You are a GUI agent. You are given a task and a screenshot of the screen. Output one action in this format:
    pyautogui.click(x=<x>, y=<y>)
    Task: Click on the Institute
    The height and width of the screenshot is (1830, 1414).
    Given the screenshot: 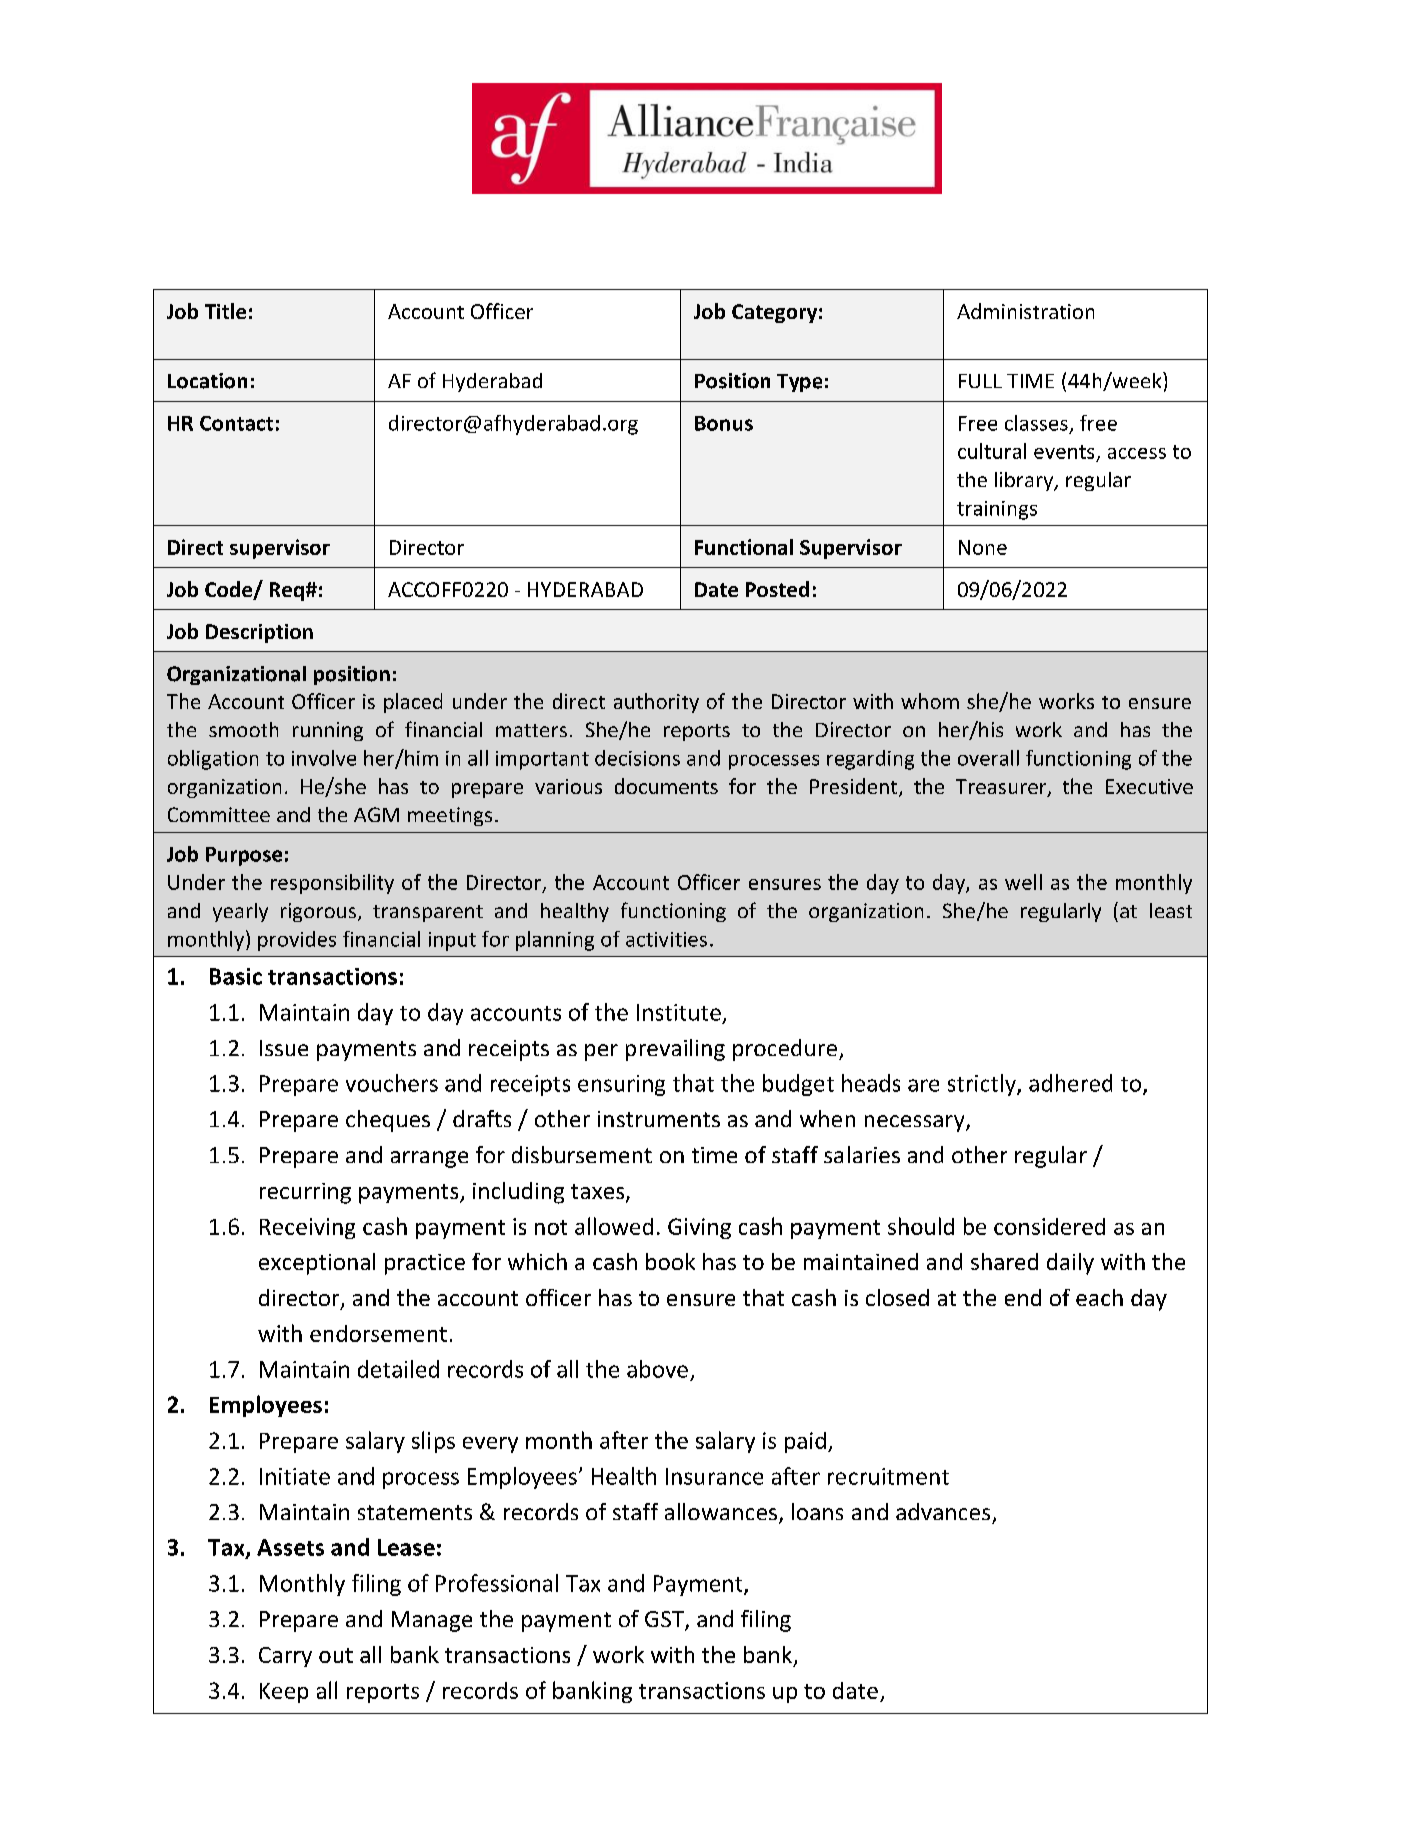 What is the action you would take?
    pyautogui.click(x=679, y=1012)
